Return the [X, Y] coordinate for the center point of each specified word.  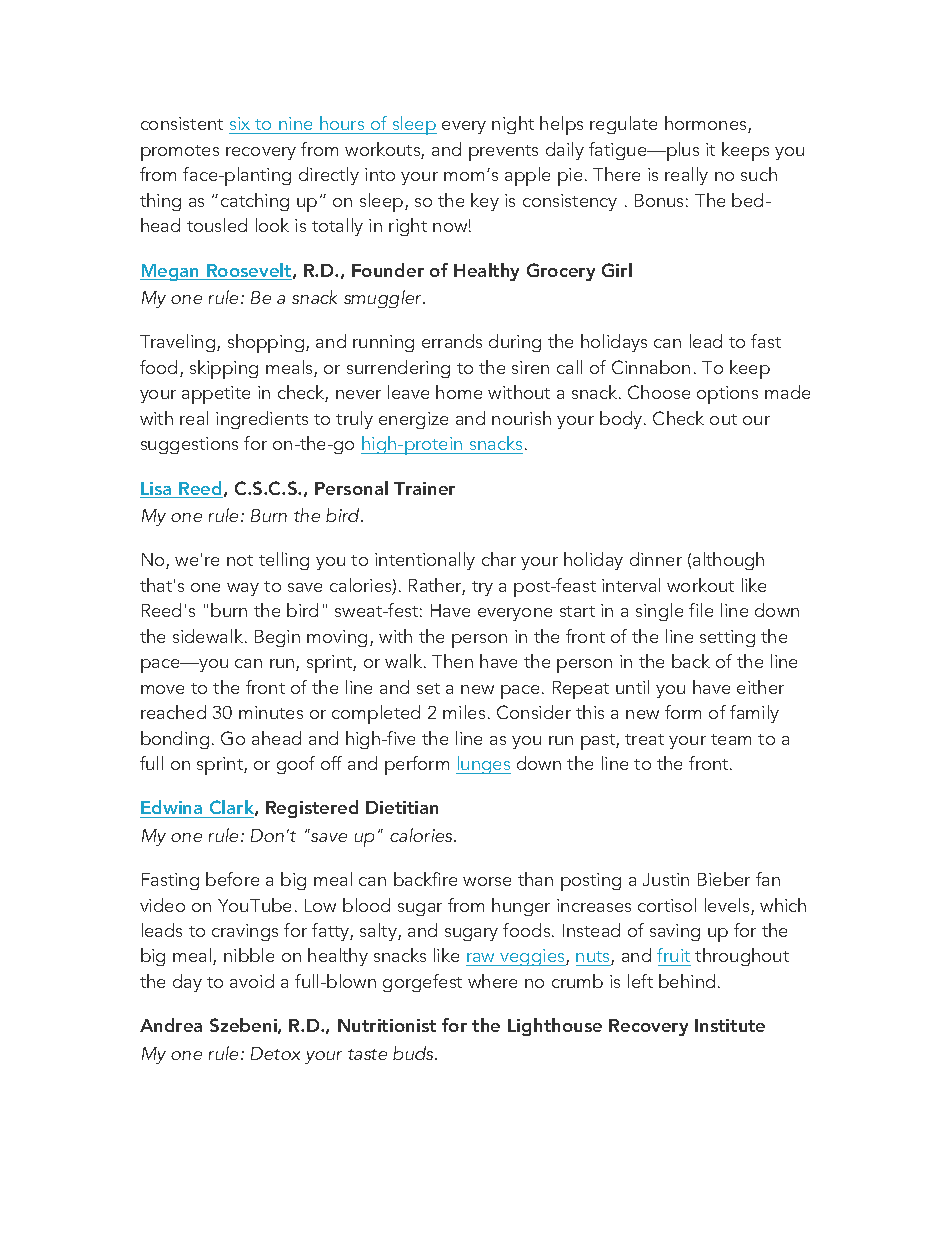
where [492, 981]
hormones [707, 124]
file [701, 610]
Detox [275, 1053]
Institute [730, 1025]
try [482, 588]
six [240, 123]
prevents [503, 153]
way [243, 589]
